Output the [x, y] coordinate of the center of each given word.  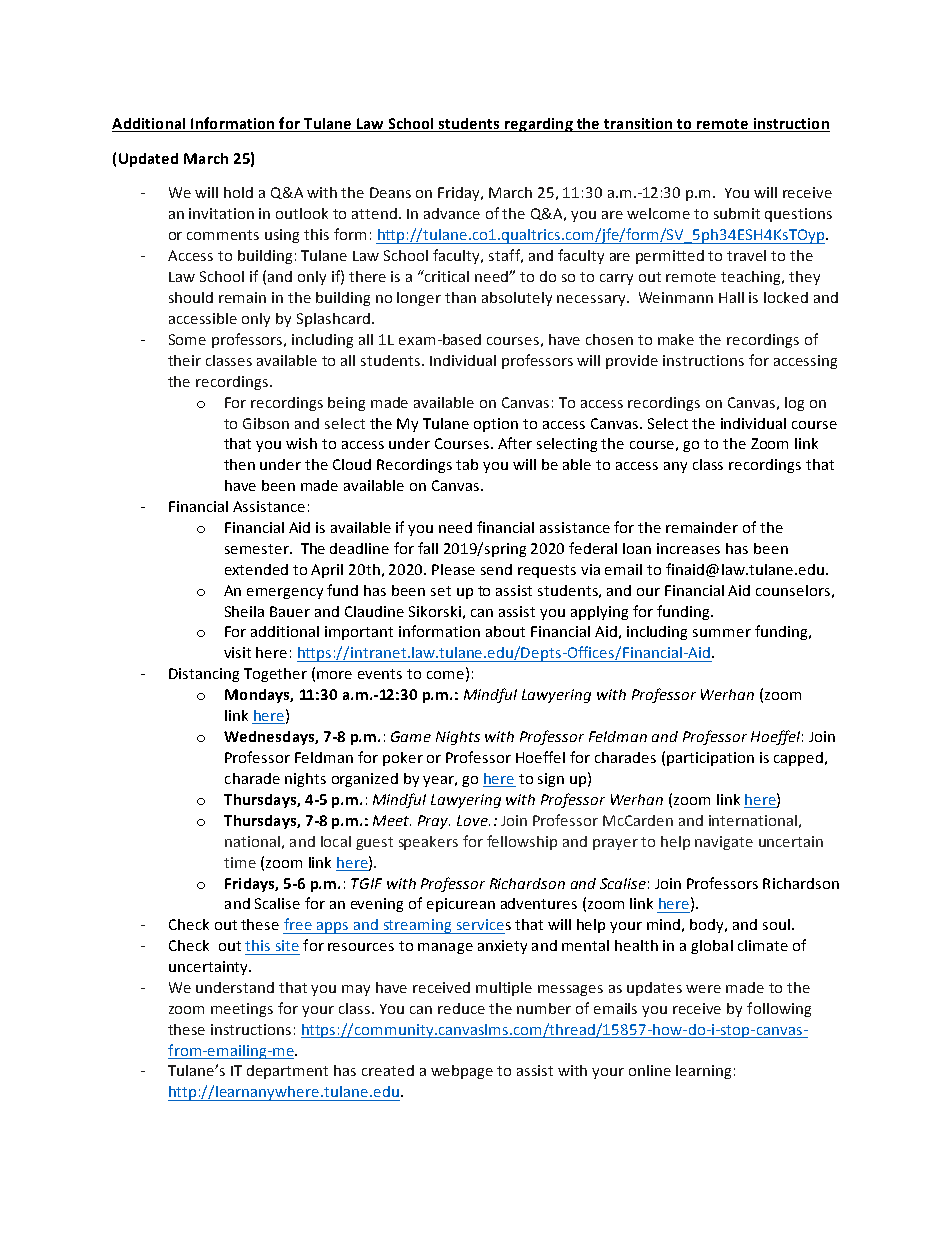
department [287, 1072]
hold [238, 192]
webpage [462, 1072]
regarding [539, 125]
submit [737, 213]
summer [722, 633]
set [441, 591]
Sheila [244, 611]
